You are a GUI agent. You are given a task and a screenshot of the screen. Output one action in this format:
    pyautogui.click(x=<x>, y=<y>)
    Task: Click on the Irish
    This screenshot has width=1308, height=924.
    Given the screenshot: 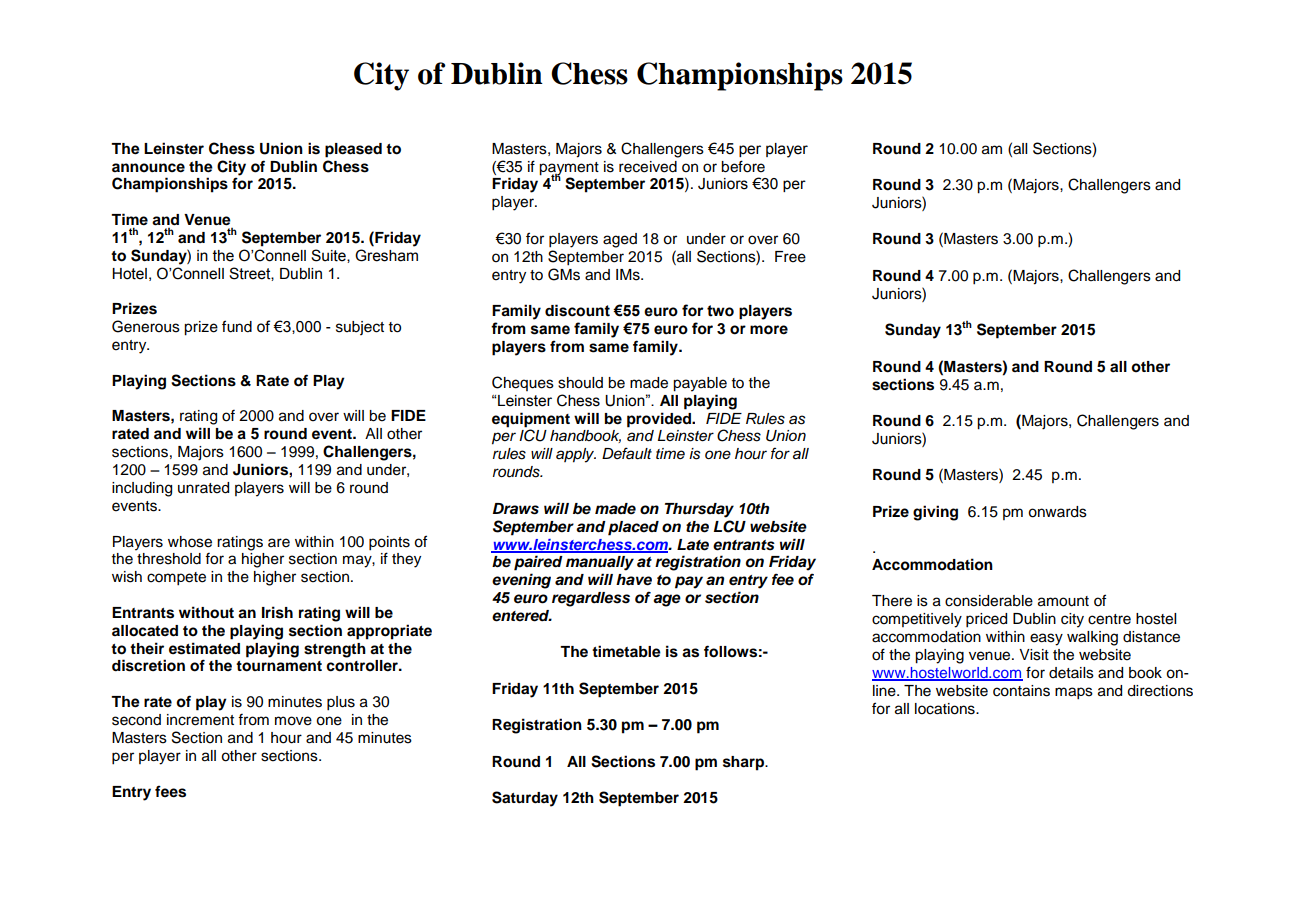 What is the action you would take?
    pyautogui.click(x=277, y=612)
